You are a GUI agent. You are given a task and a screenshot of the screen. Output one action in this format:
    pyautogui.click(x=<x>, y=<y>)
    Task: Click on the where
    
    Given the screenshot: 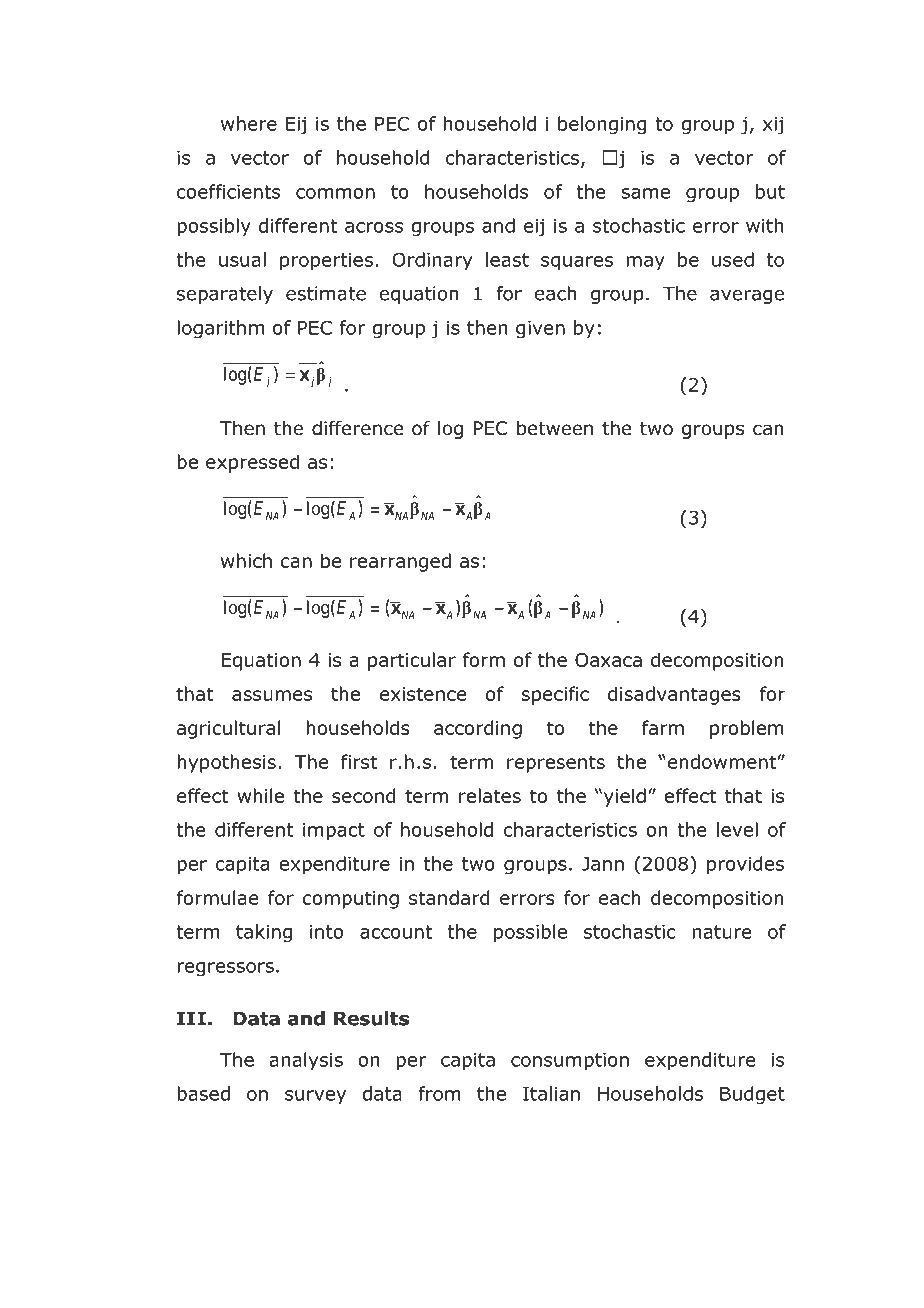 What is the action you would take?
    pyautogui.click(x=249, y=123)
